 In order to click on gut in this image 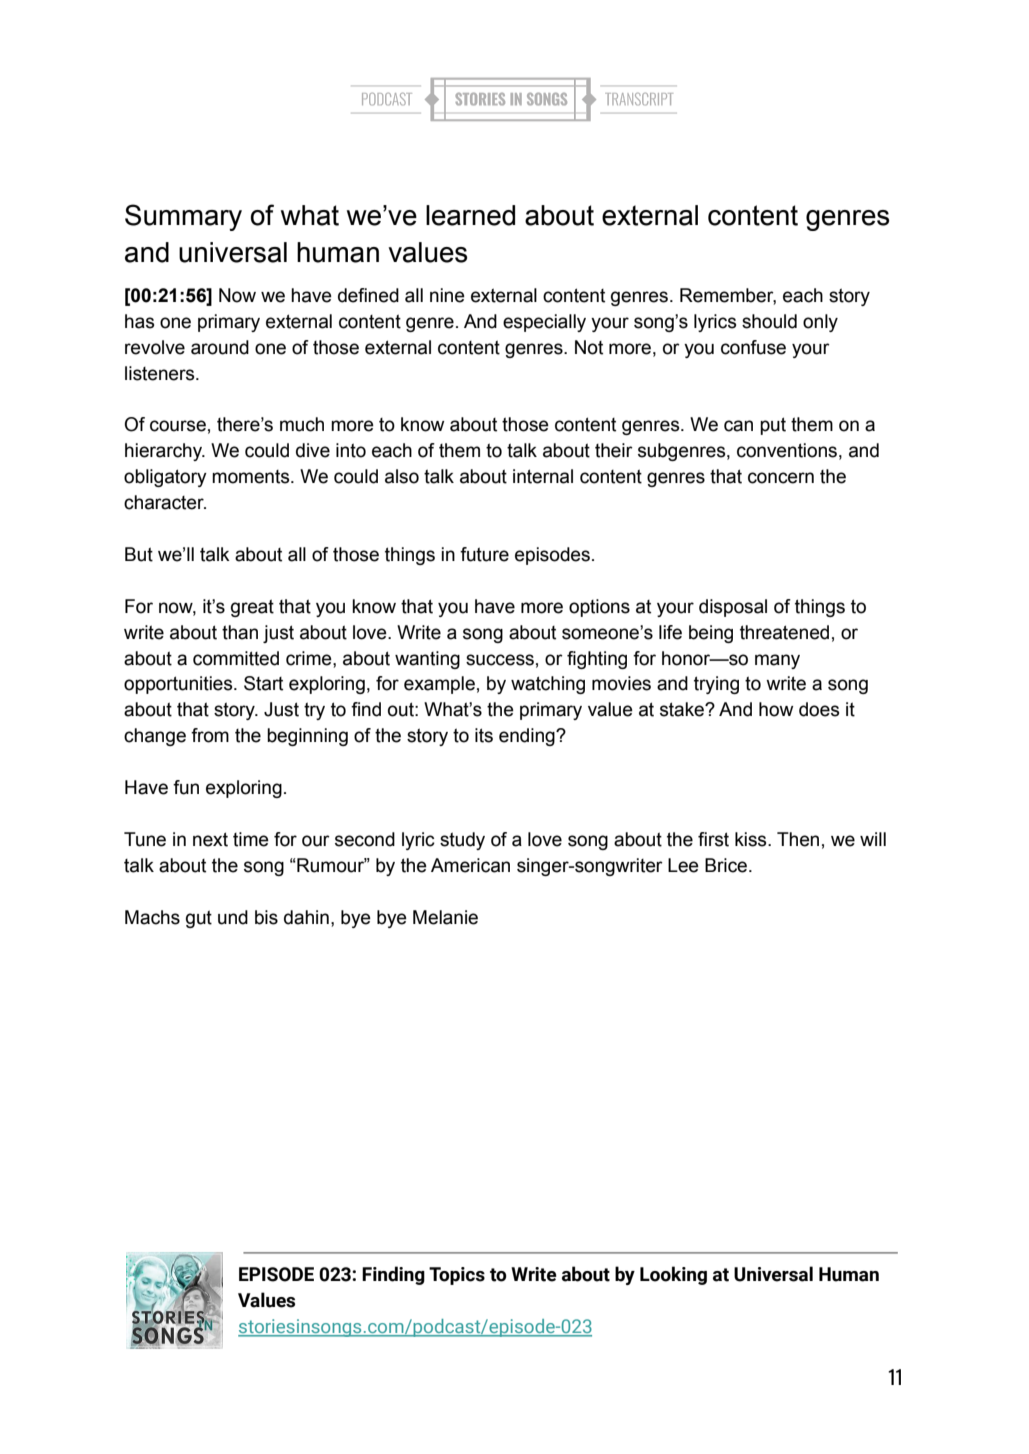, I will do `click(199, 919)`.
